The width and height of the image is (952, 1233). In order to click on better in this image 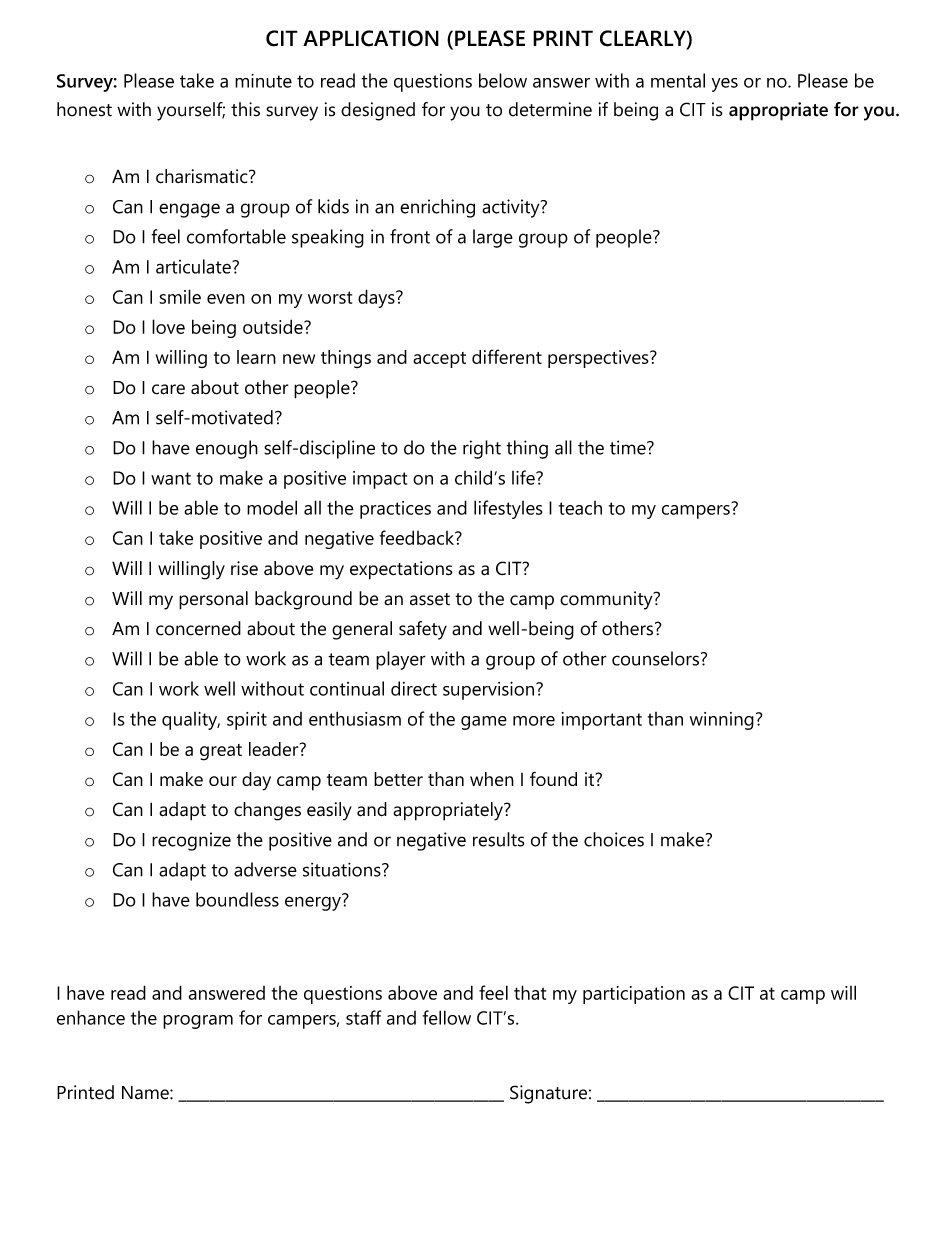, I will do `click(398, 779)`.
